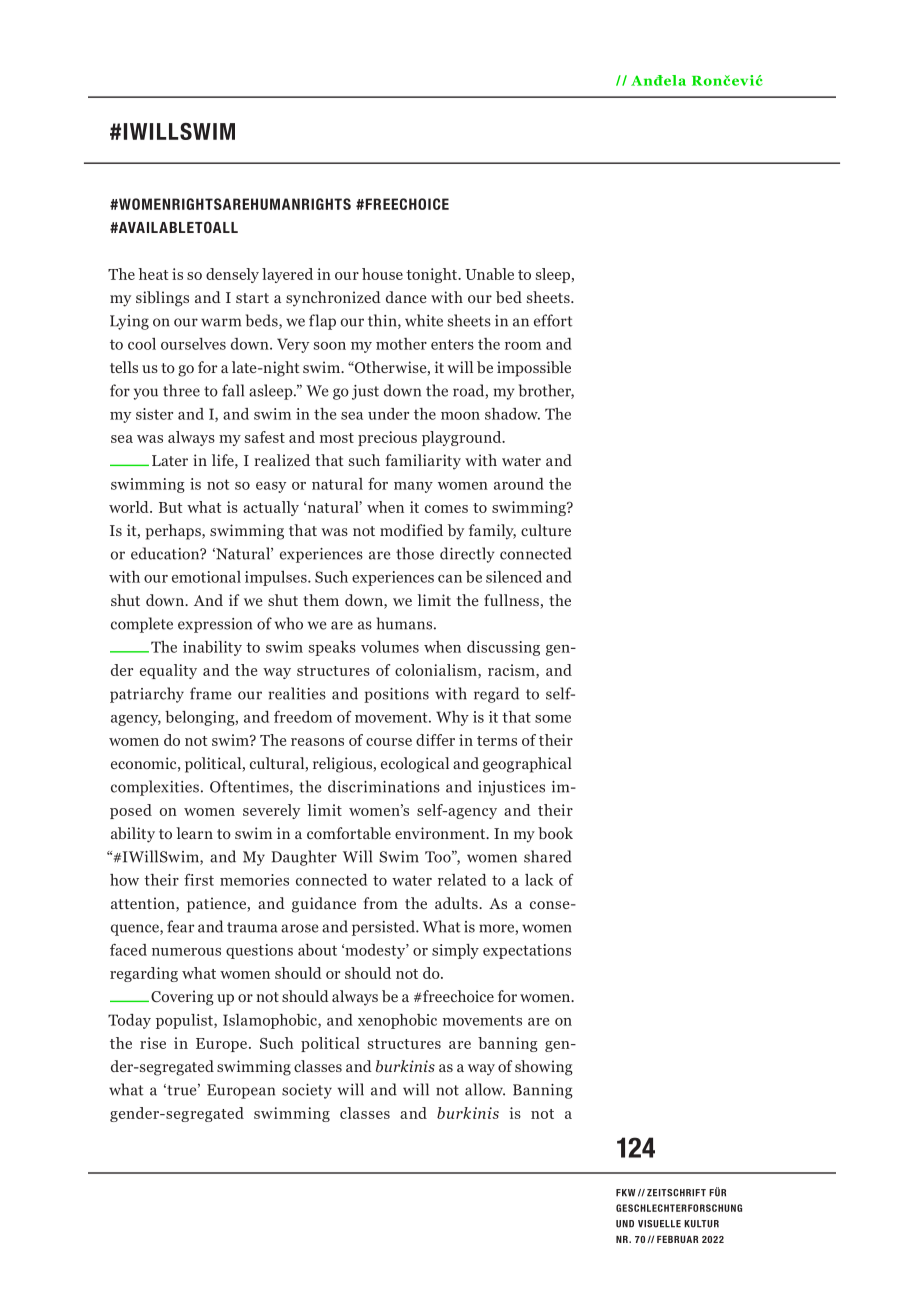  I want to click on siblings, so click(162, 299).
